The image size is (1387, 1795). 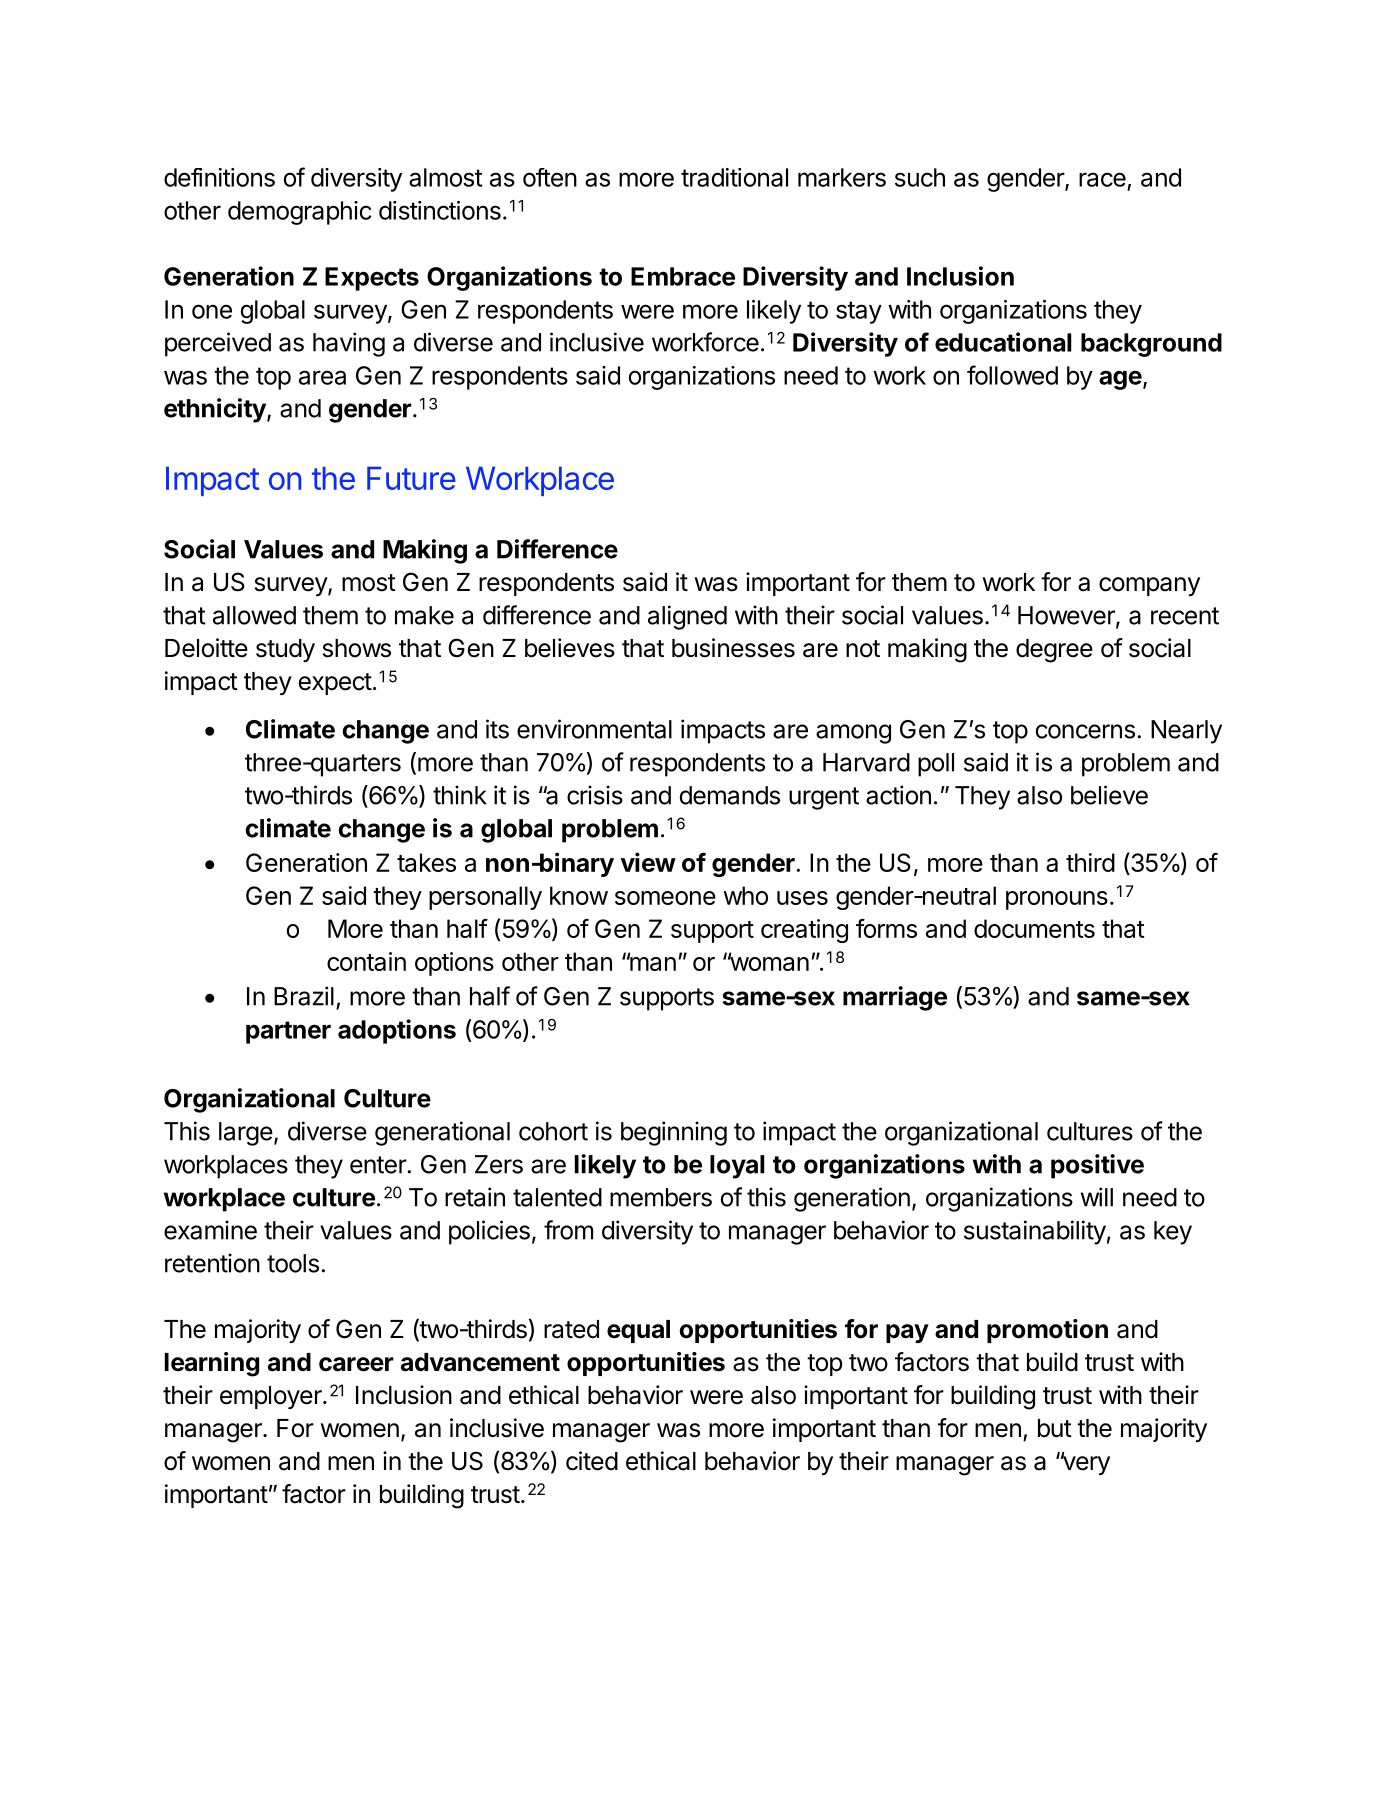 What do you see at coordinates (674, 1133) in the screenshot?
I see `beginning` at bounding box center [674, 1133].
